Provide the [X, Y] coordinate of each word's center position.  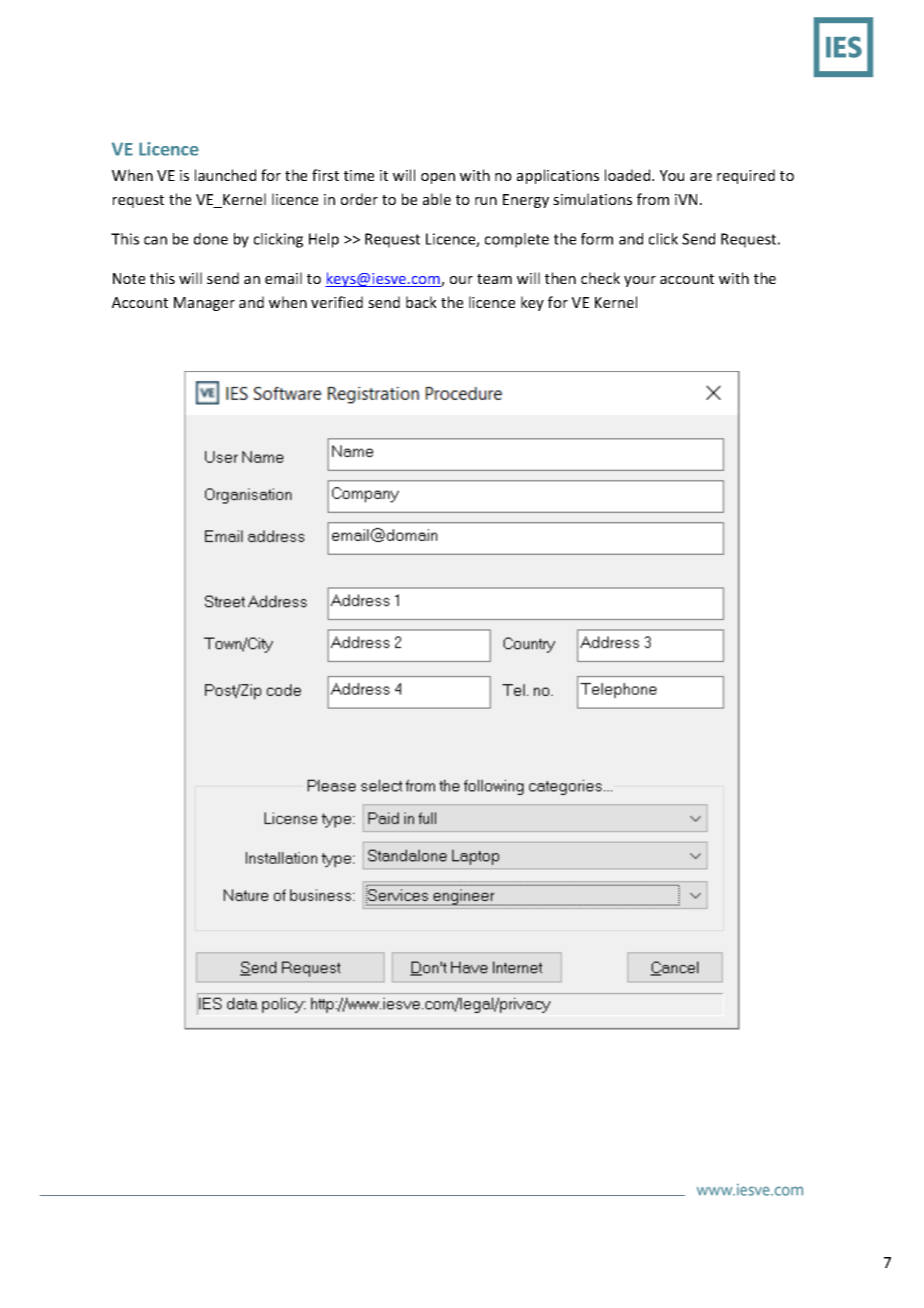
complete [517, 240]
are [701, 177]
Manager [204, 304]
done [211, 239]
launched [225, 175]
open [438, 178]
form [597, 239]
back [421, 302]
